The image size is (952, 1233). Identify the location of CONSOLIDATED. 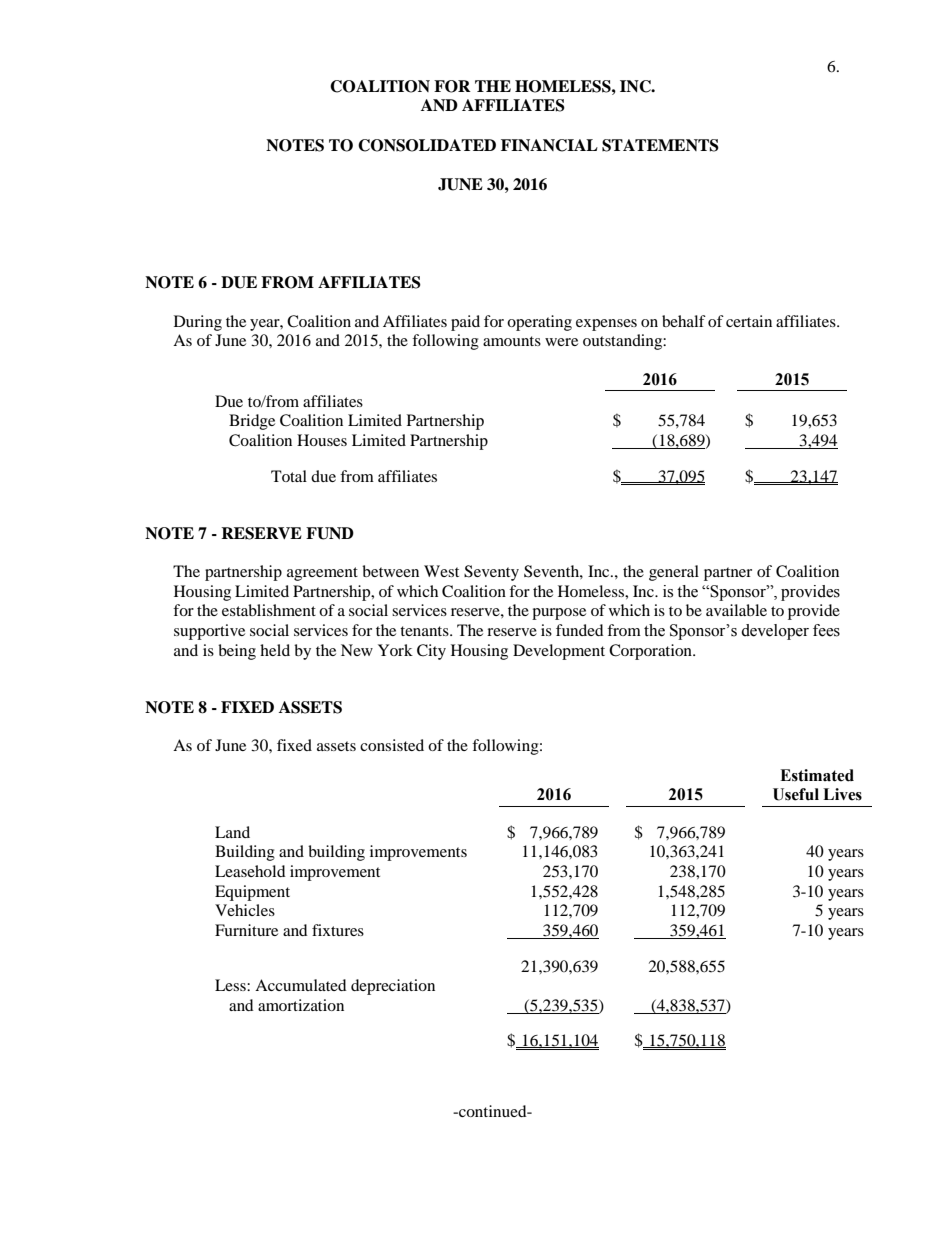
(427, 145).
